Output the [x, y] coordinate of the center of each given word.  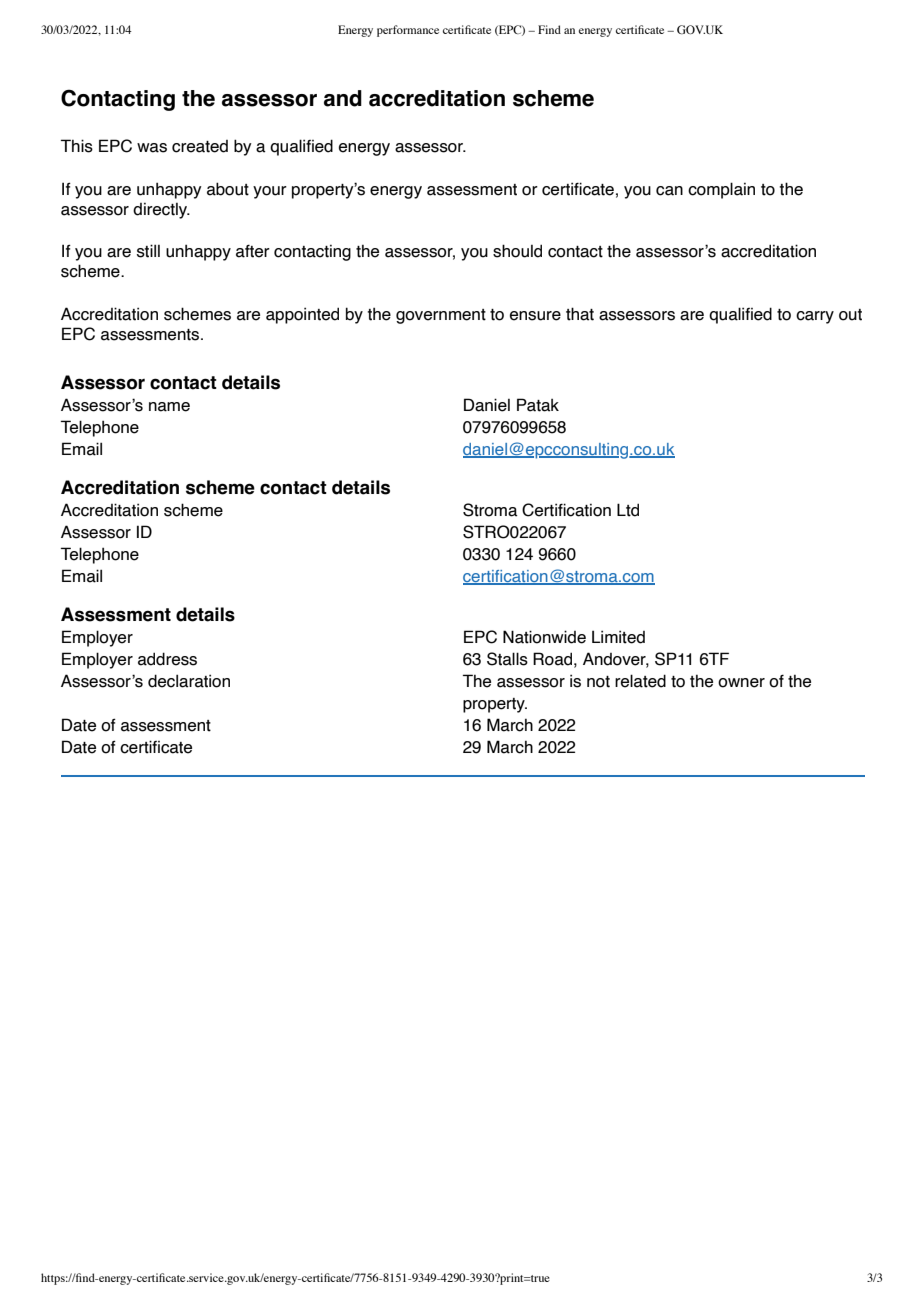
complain [721, 190]
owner [741, 683]
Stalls [507, 659]
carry [815, 317]
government [441, 316]
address [167, 659]
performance [408, 31]
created [200, 146]
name [169, 407]
